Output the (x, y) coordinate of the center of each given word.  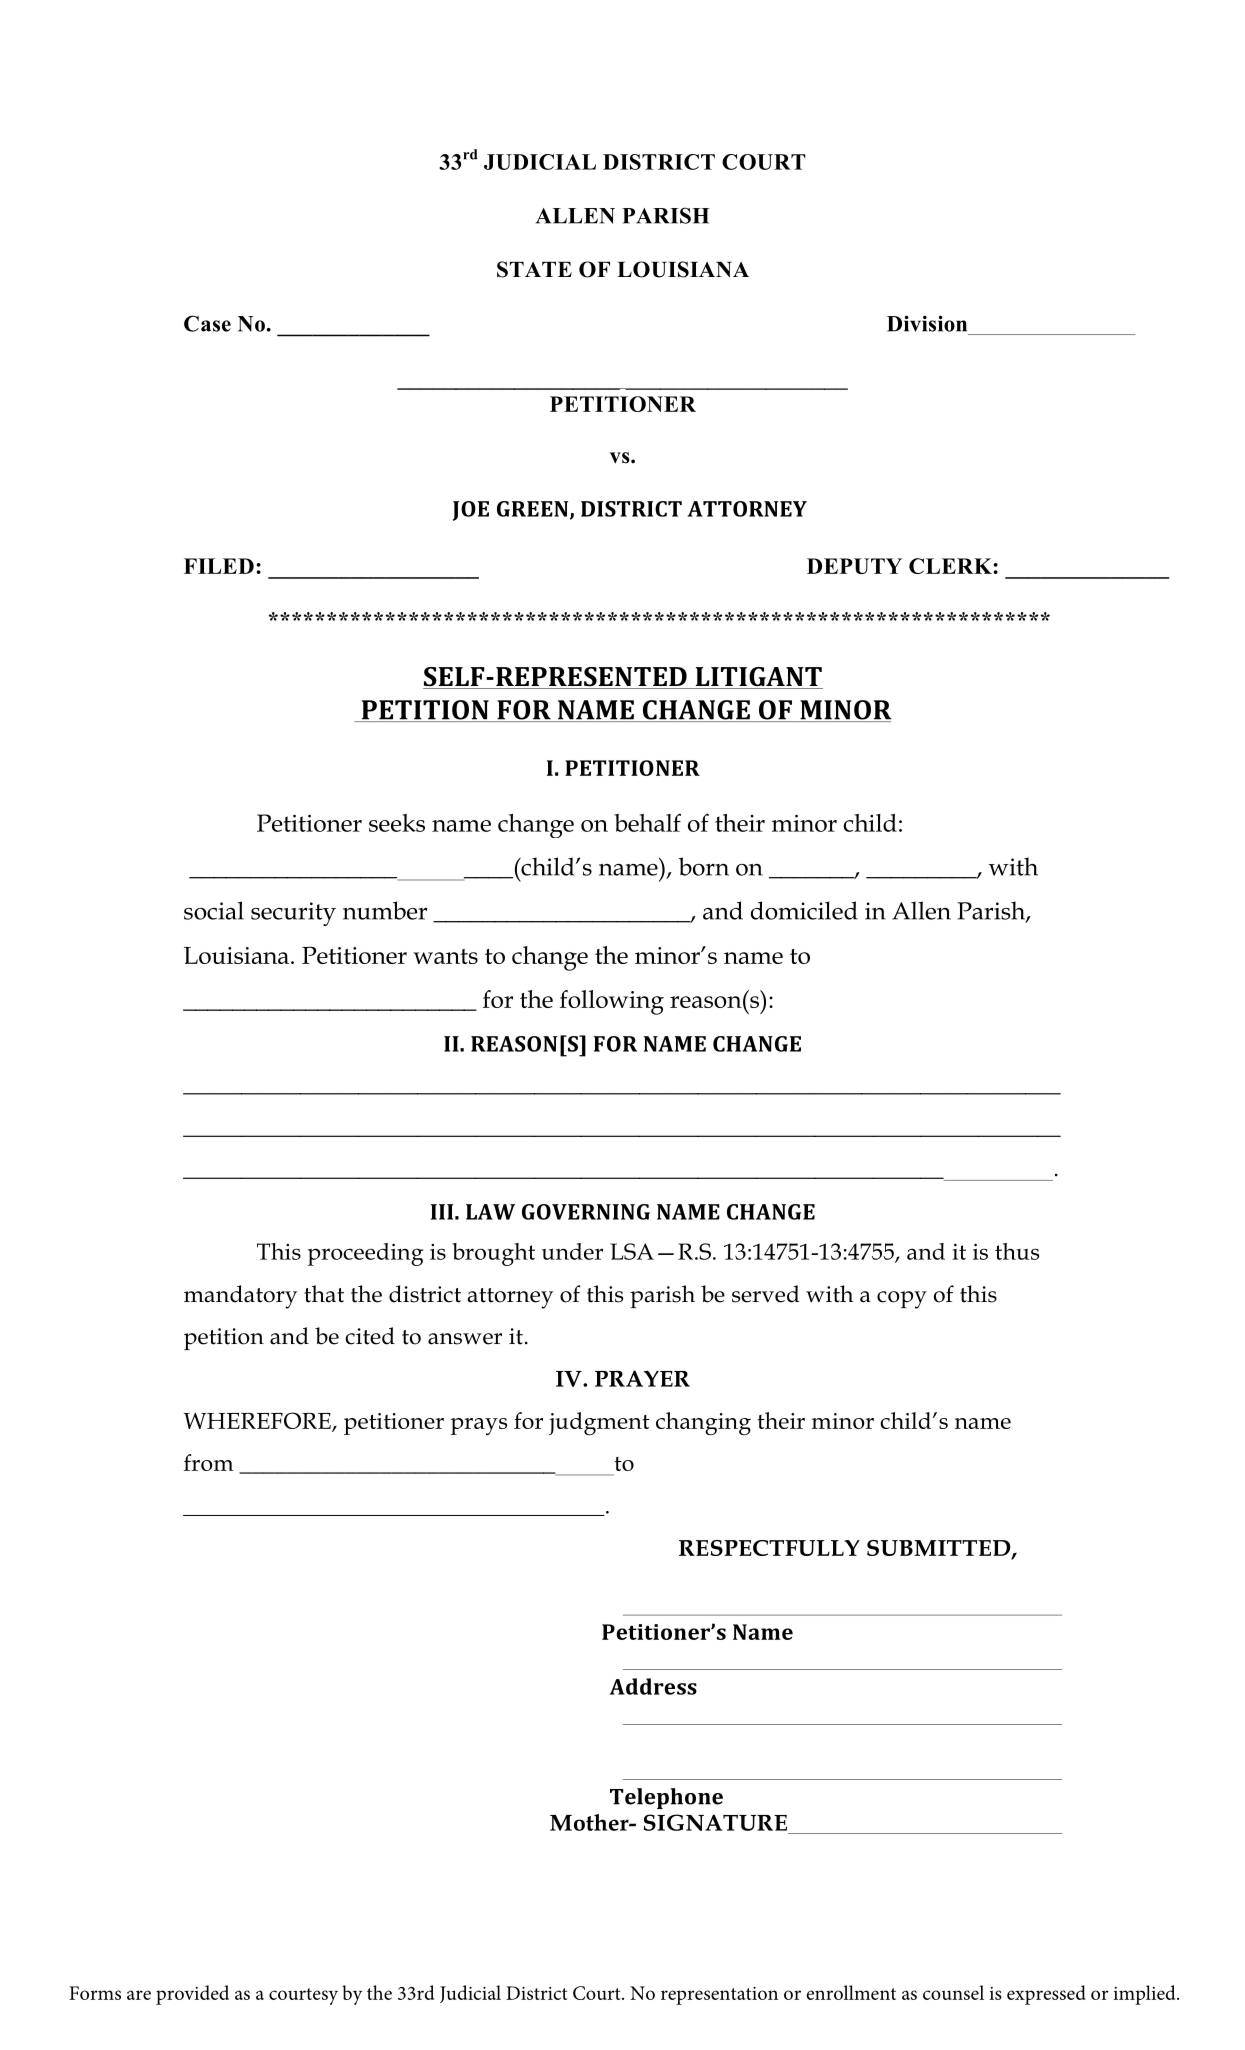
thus (1017, 1251)
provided (192, 1995)
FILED (219, 566)
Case (207, 323)
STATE (534, 269)
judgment (599, 1423)
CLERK (951, 566)
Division (927, 323)
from (209, 1462)
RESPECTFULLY (769, 1548)
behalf (647, 822)
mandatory (240, 1297)
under (572, 1251)
